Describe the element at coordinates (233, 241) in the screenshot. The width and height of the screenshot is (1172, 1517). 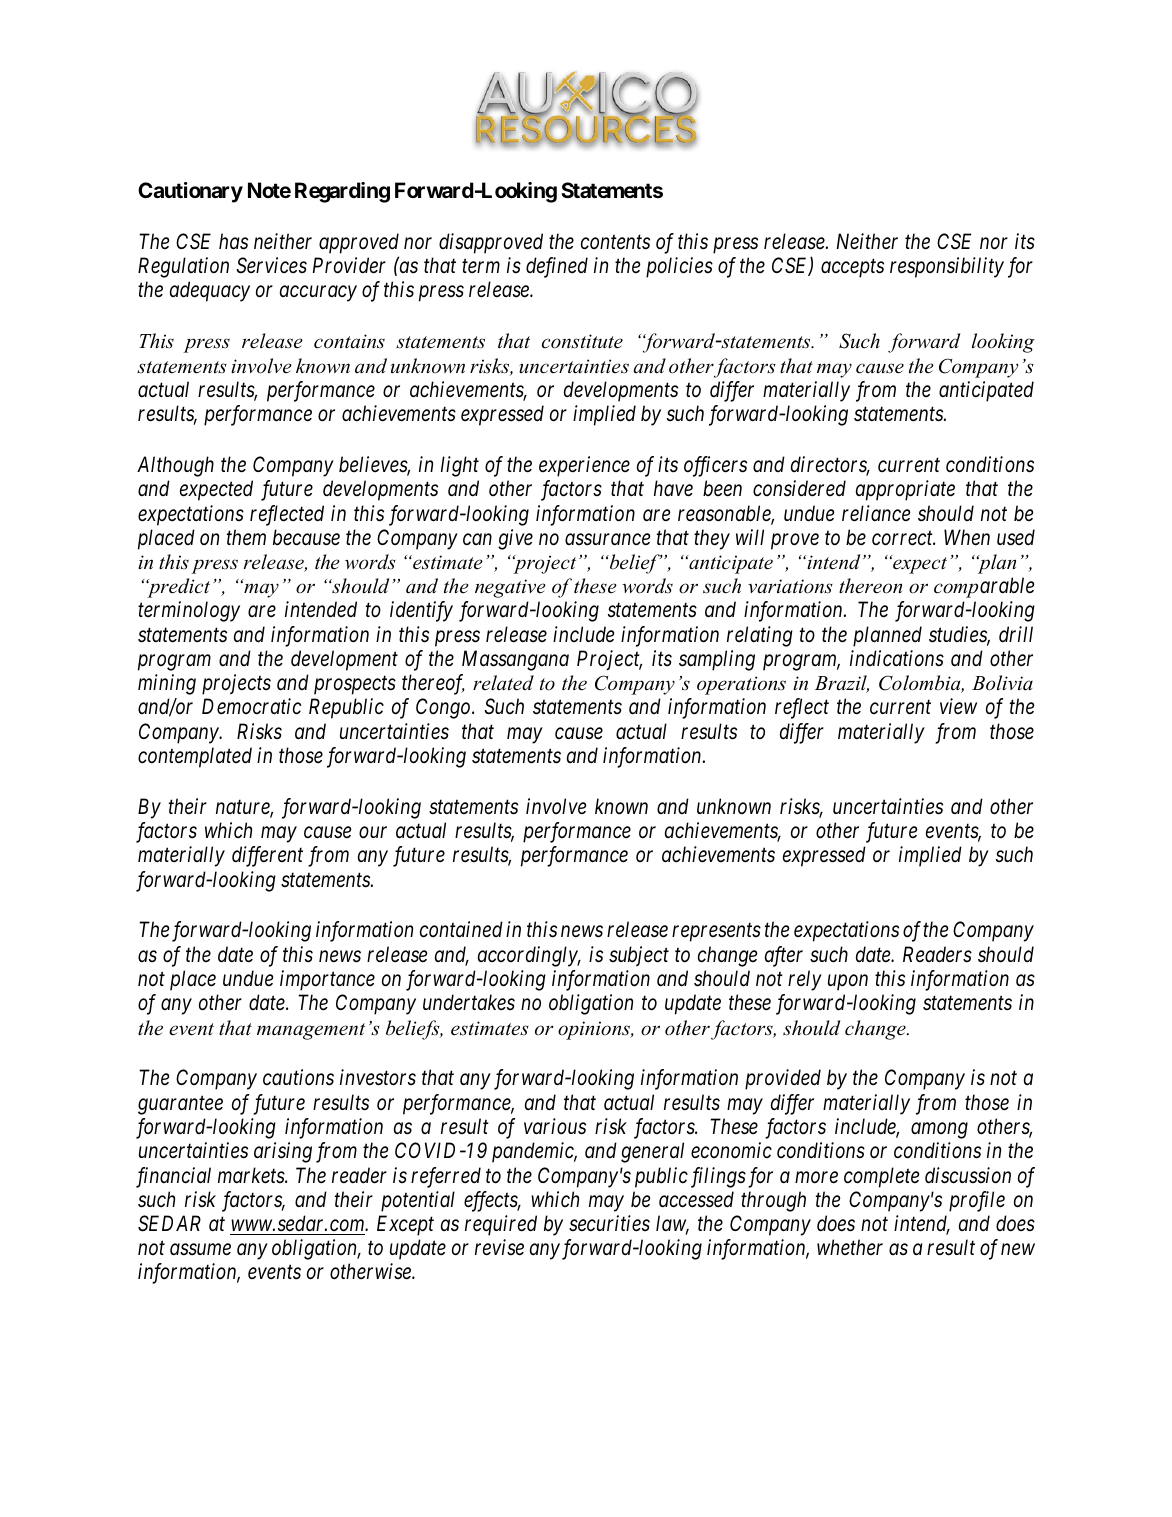
I see `has` at that location.
